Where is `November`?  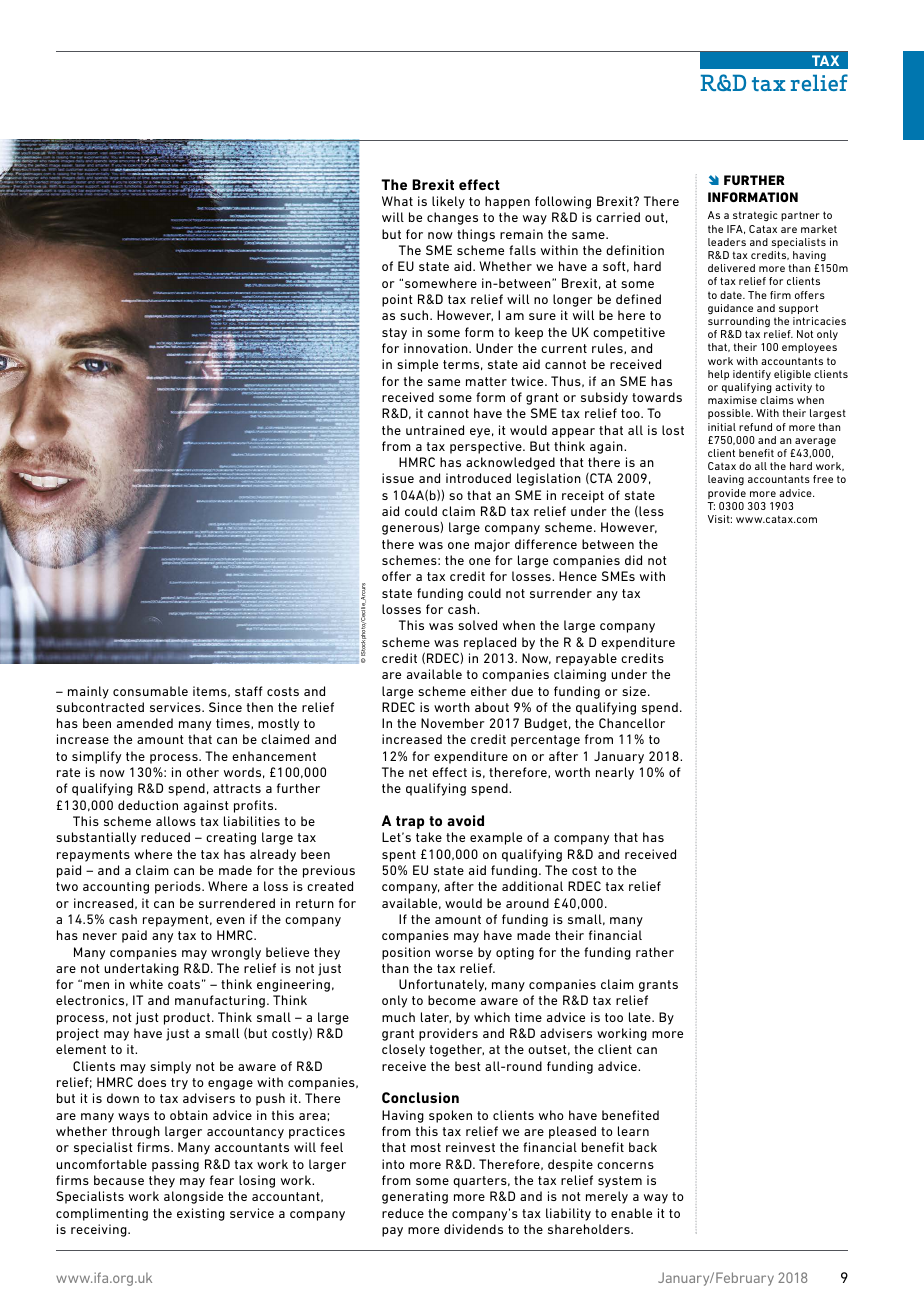
November is located at coordinates (453, 723).
